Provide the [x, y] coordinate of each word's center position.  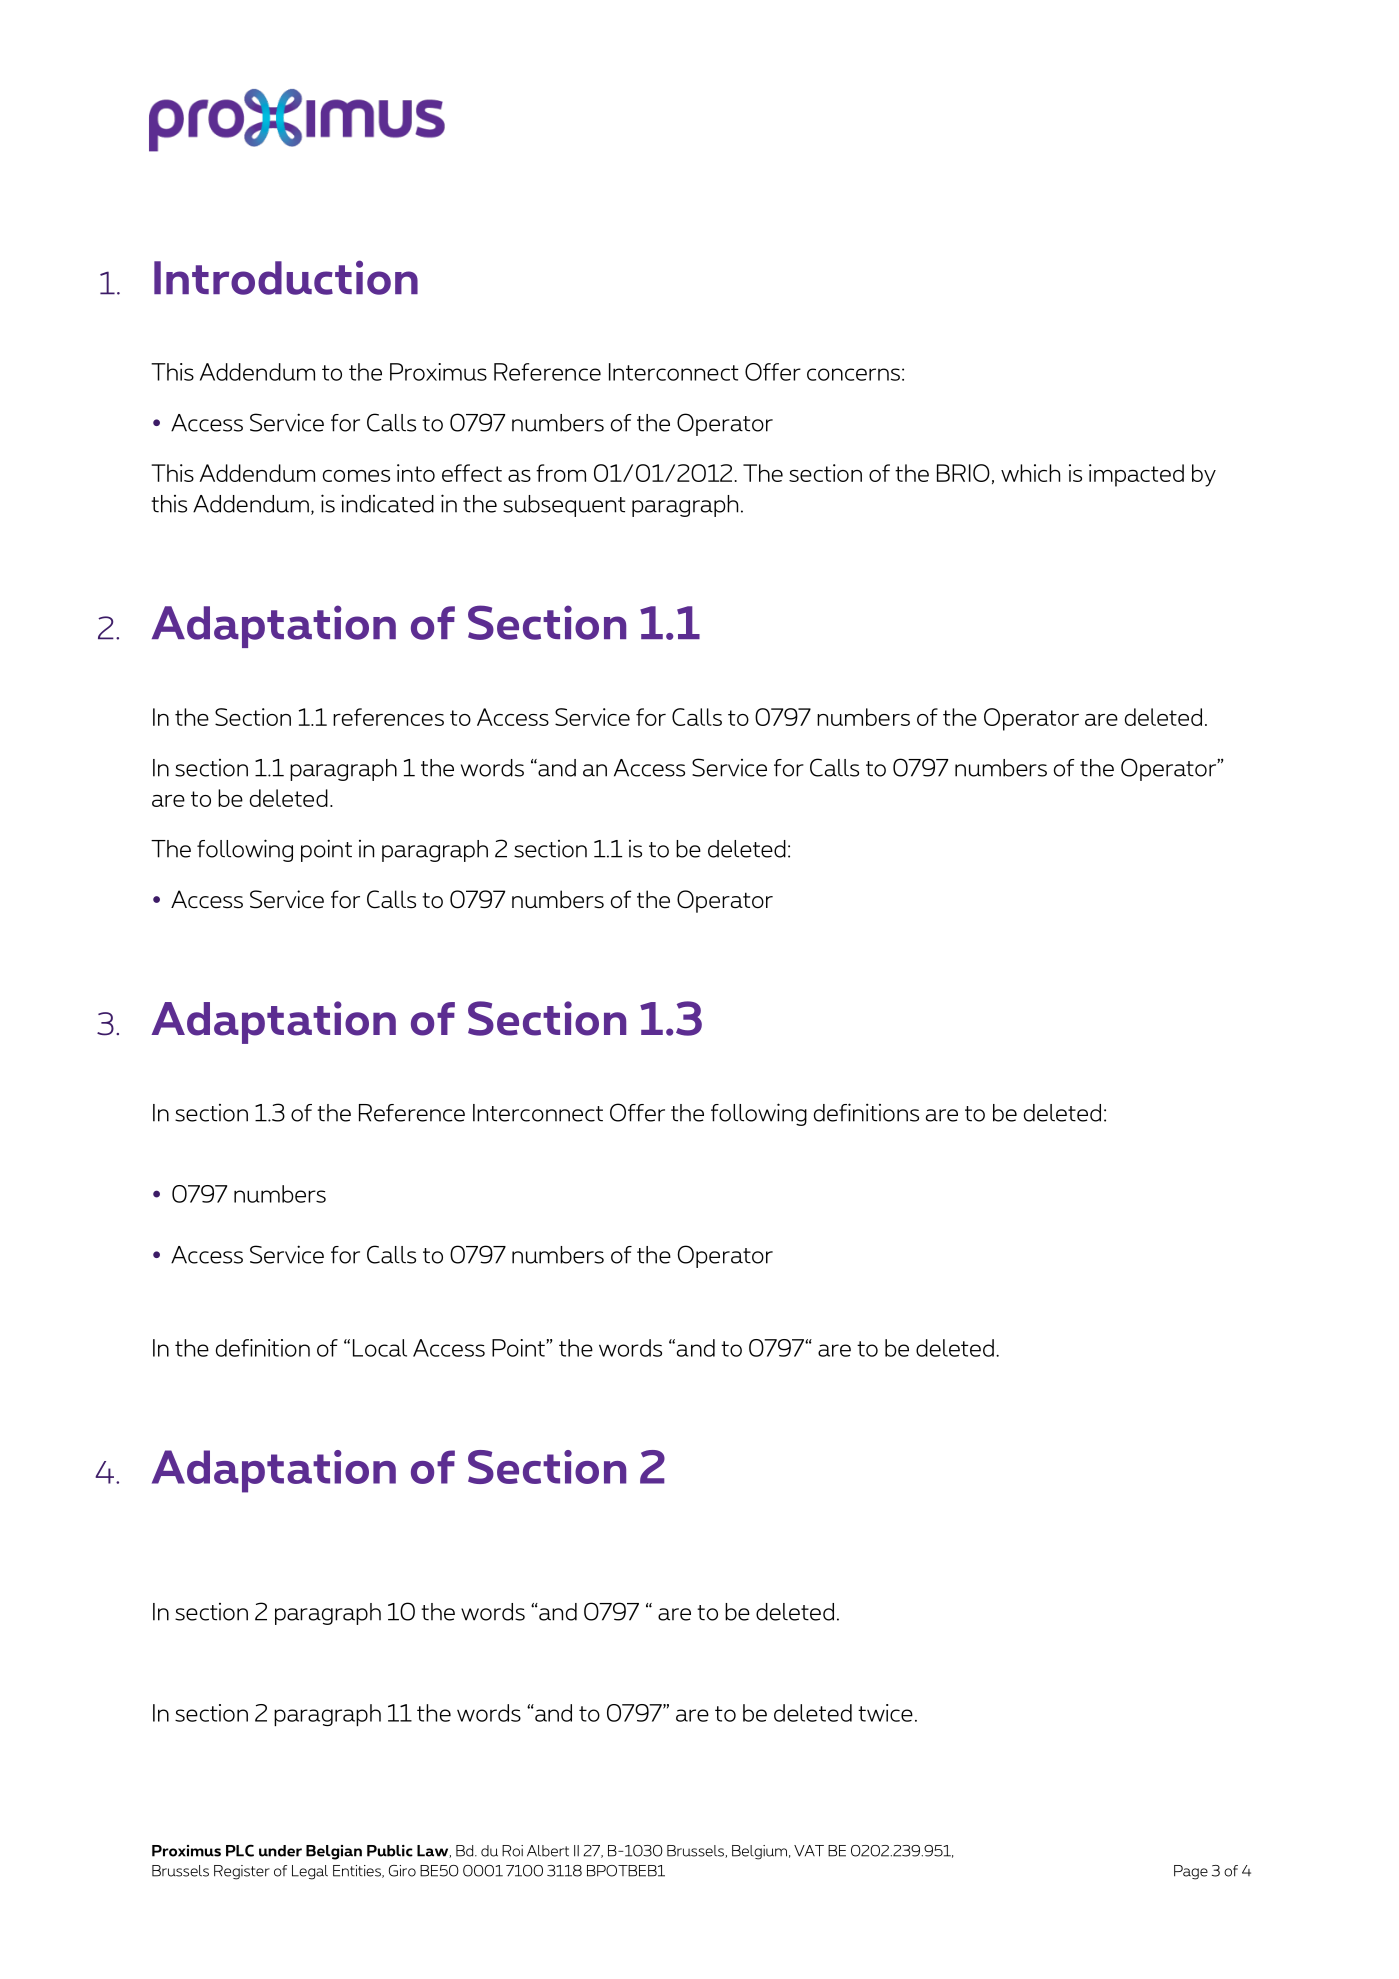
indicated [387, 503]
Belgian [334, 1852]
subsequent [564, 506]
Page [1191, 1872]
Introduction [286, 277]
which [1030, 473]
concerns [853, 374]
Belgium [759, 1852]
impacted [1136, 475]
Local [380, 1348]
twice [885, 1713]
